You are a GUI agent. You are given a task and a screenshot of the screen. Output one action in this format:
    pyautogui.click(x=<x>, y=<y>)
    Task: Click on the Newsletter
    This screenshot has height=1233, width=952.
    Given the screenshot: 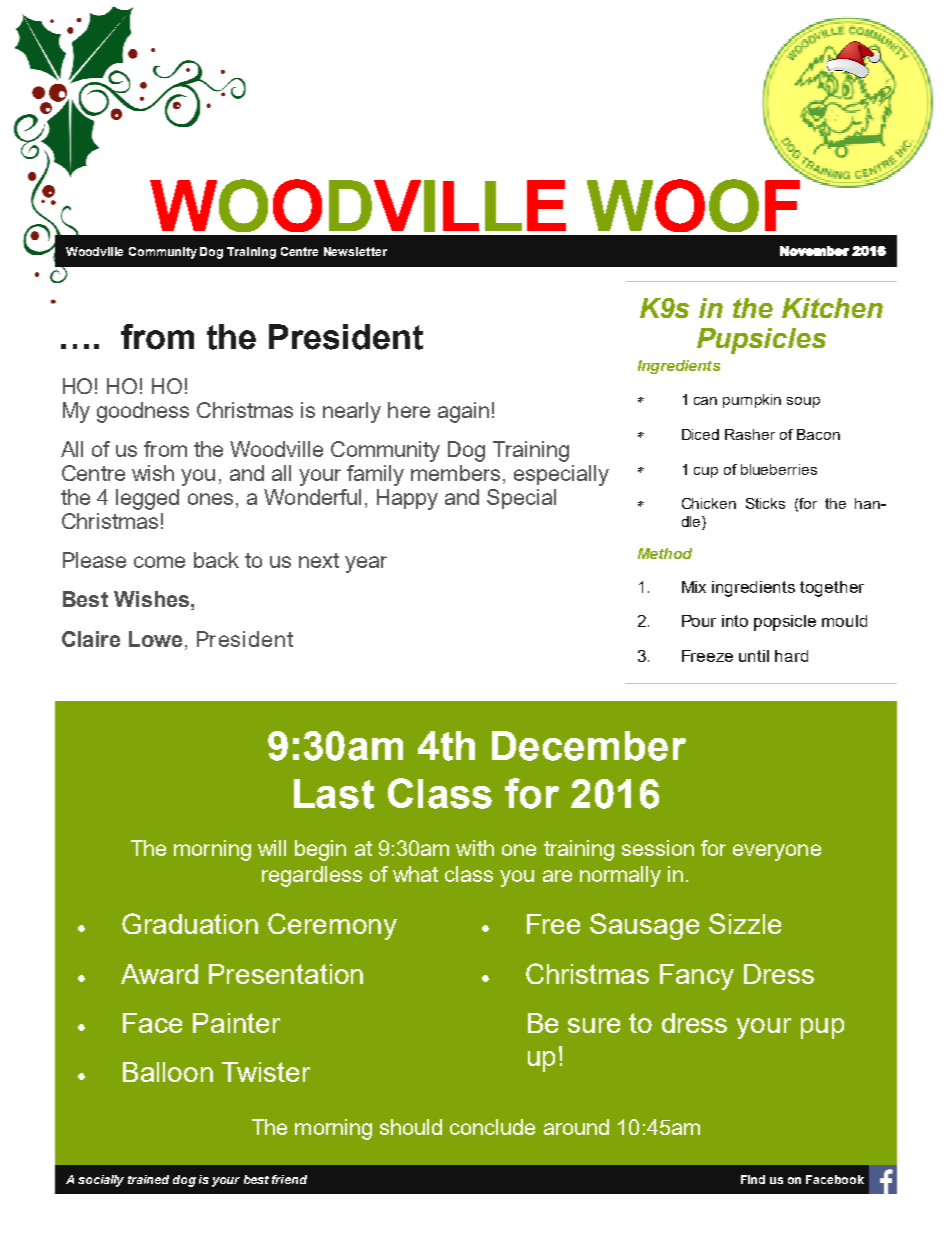 What is the action you would take?
    pyautogui.click(x=355, y=251)
